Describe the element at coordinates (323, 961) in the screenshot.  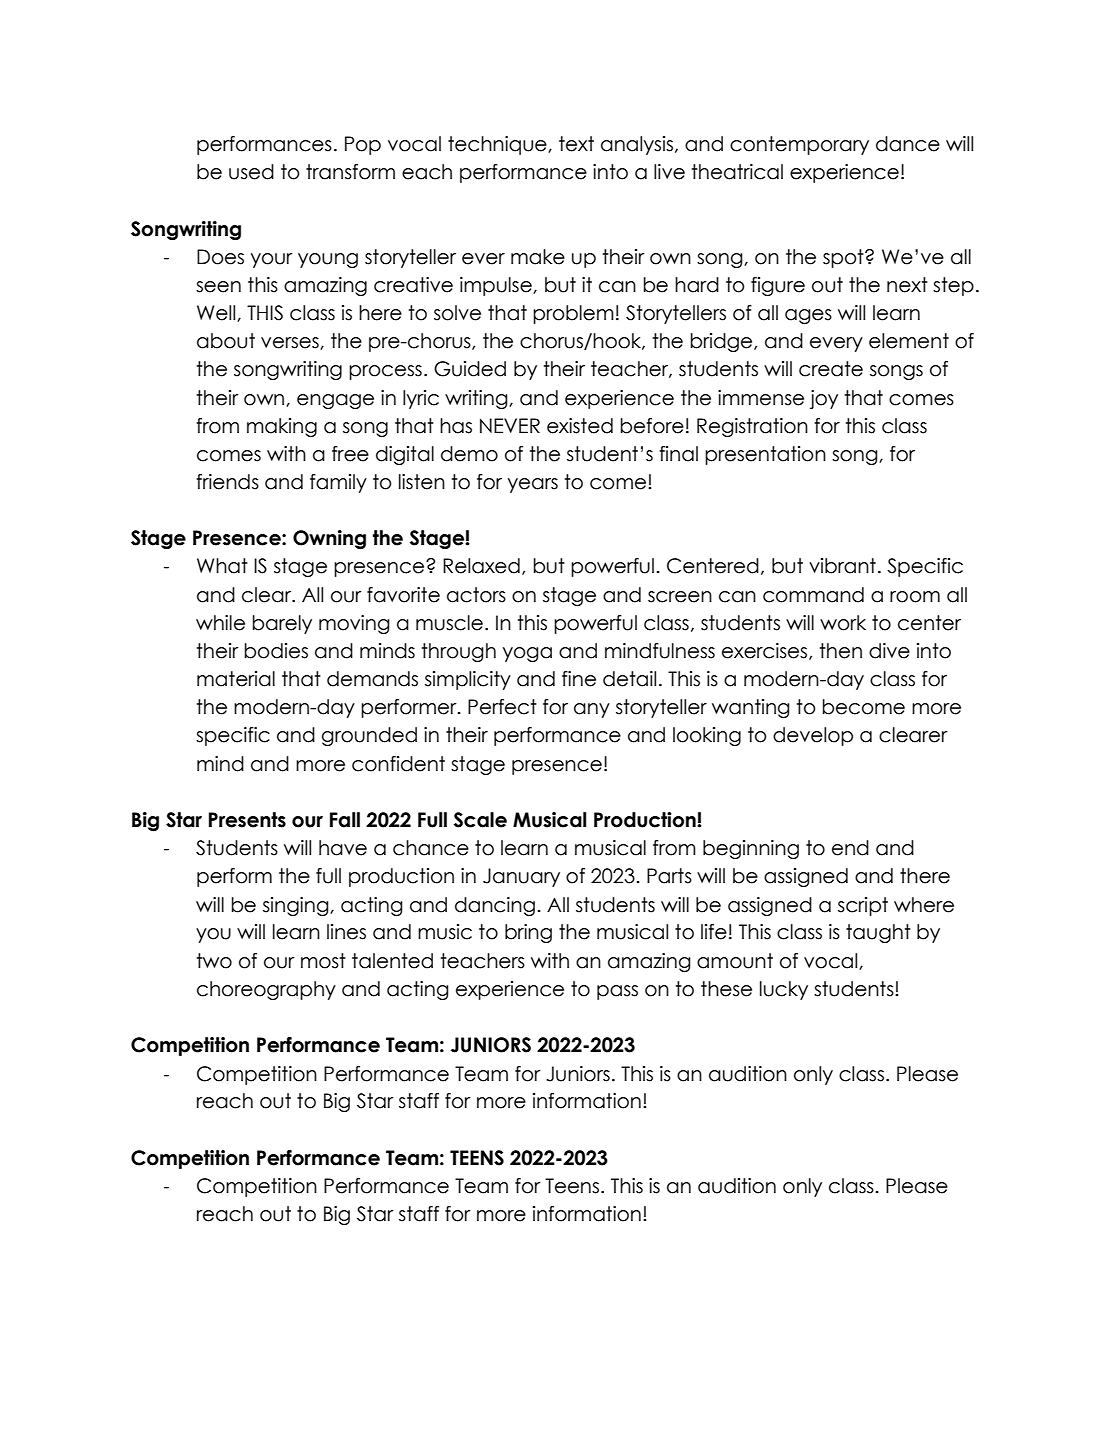
I see `most` at that location.
